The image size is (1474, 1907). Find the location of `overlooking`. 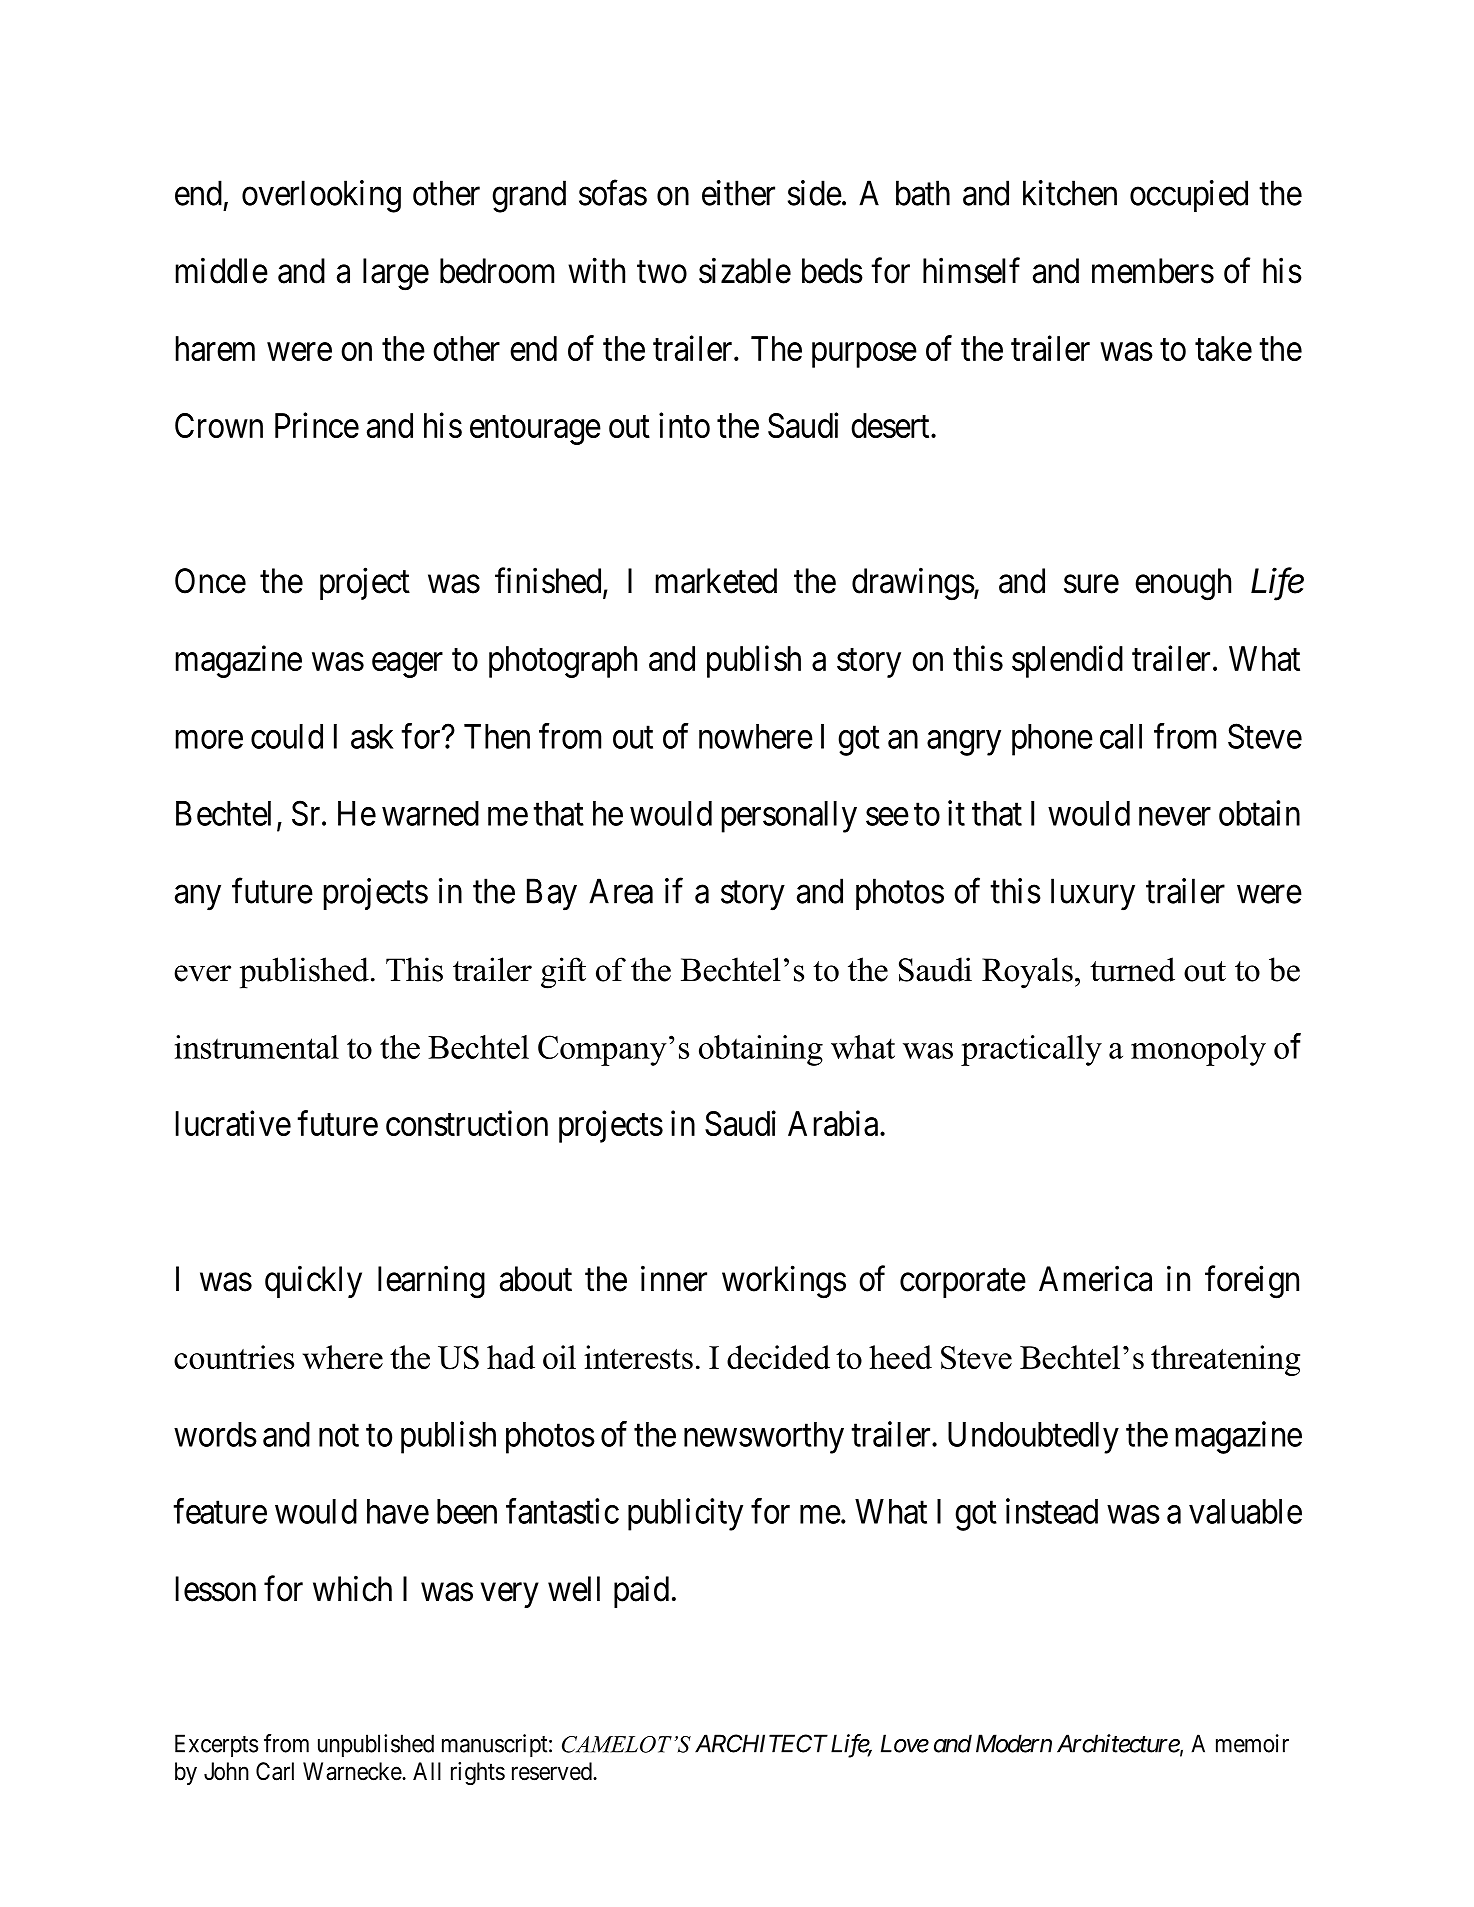

overlooking is located at coordinates (321, 196).
